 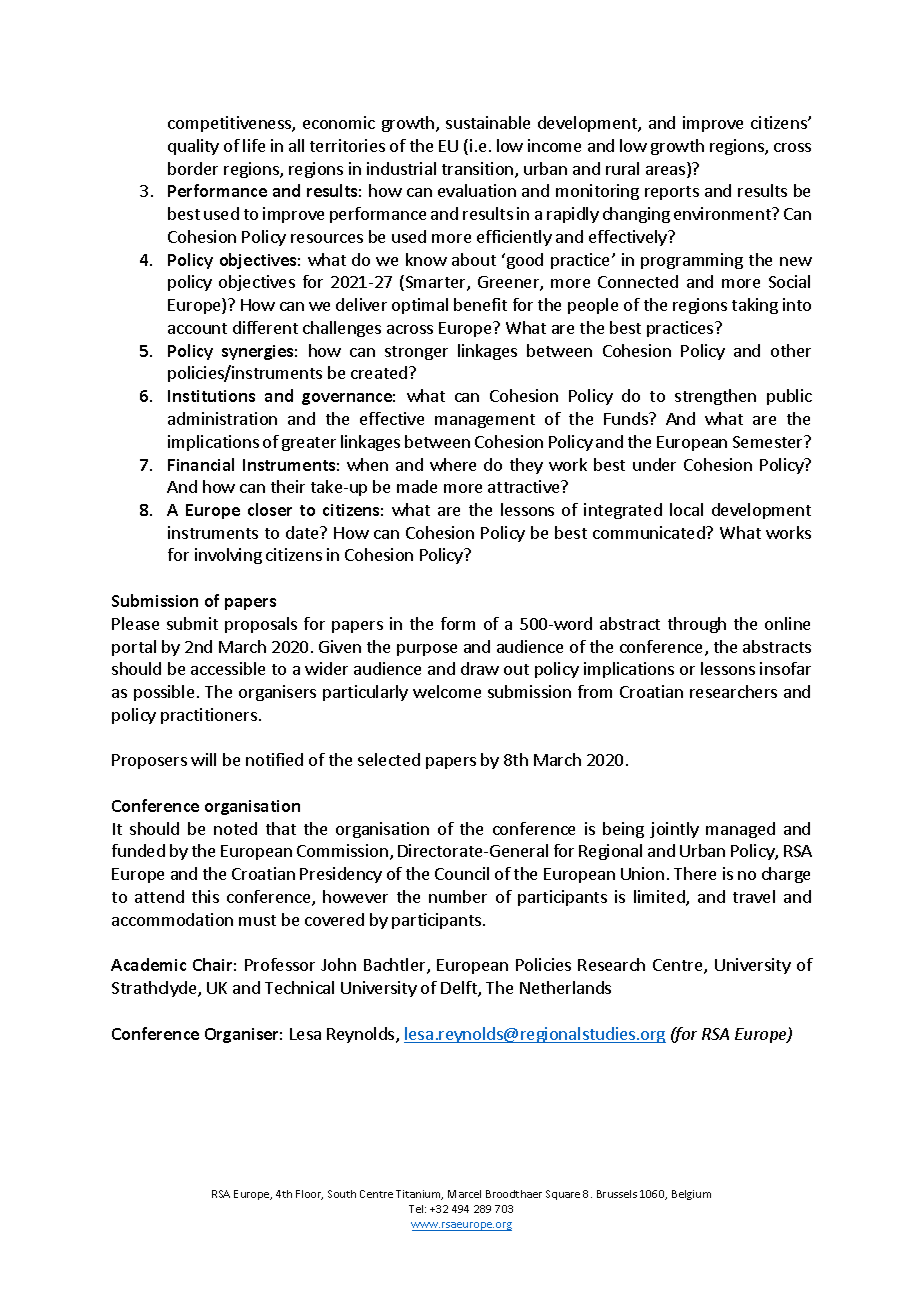 I want to click on Floor, so click(x=309, y=1195).
